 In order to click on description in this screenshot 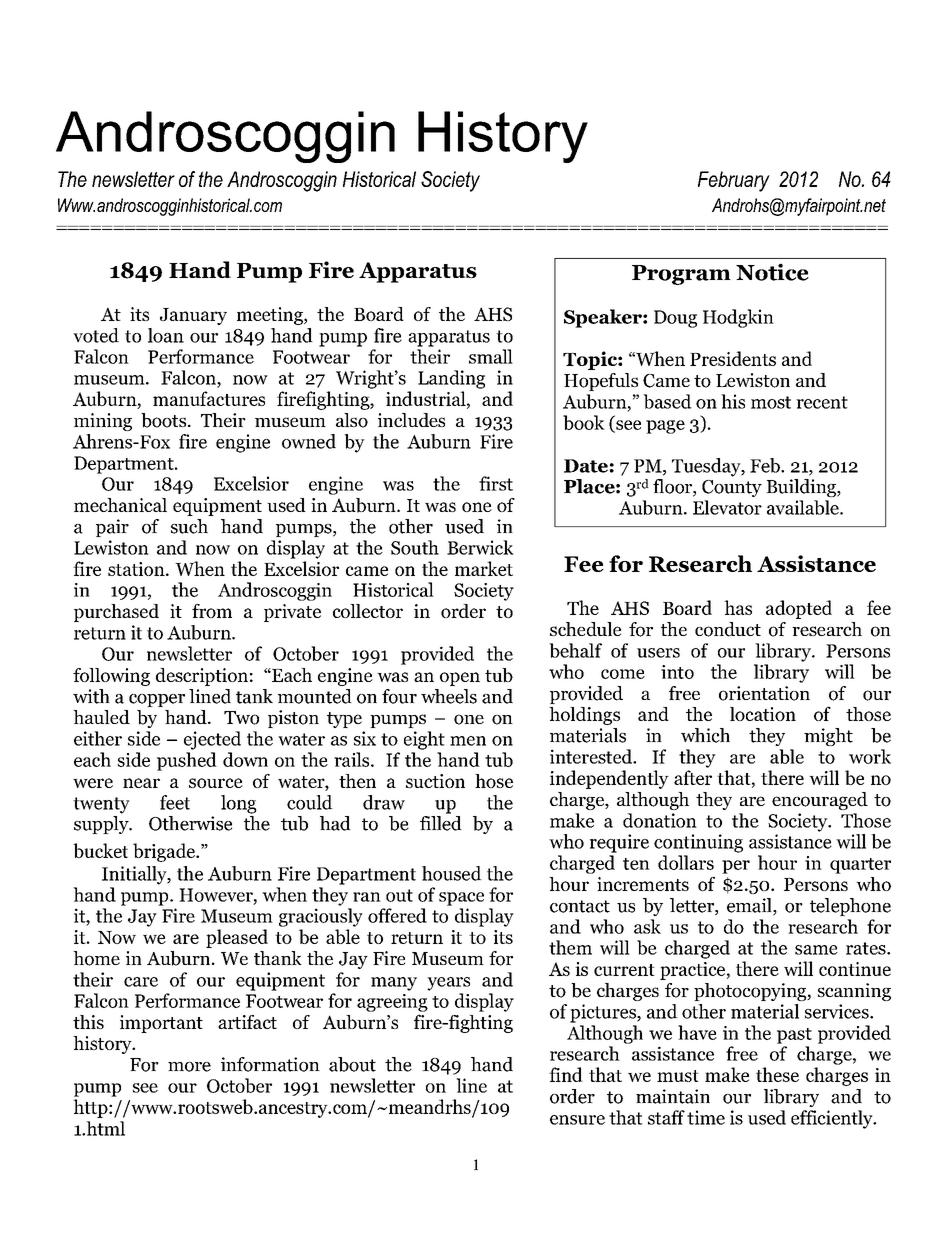, I will do `click(202, 677)`.
